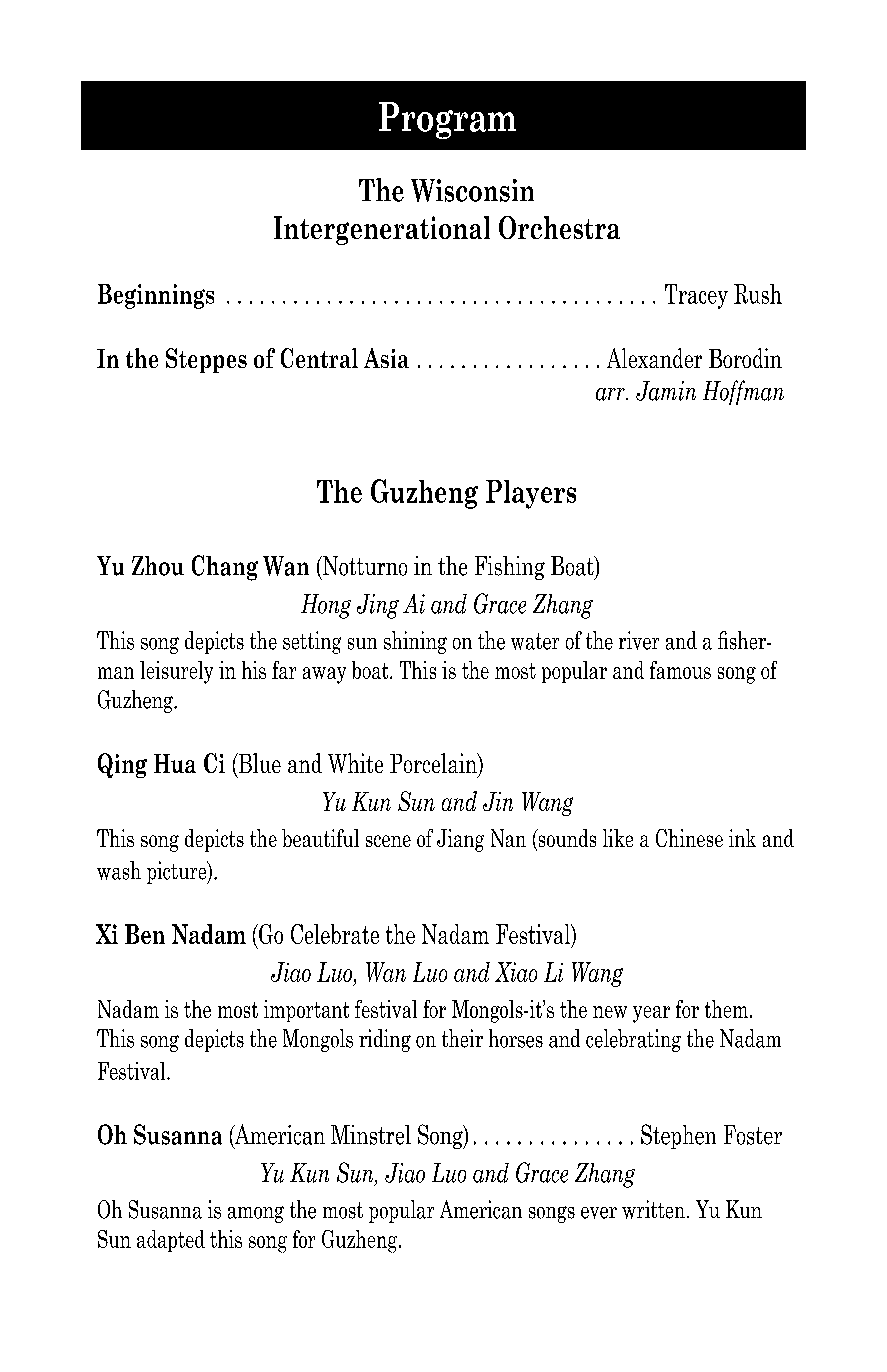  What do you see at coordinates (696, 296) in the screenshot?
I see `Tracey` at bounding box center [696, 296].
